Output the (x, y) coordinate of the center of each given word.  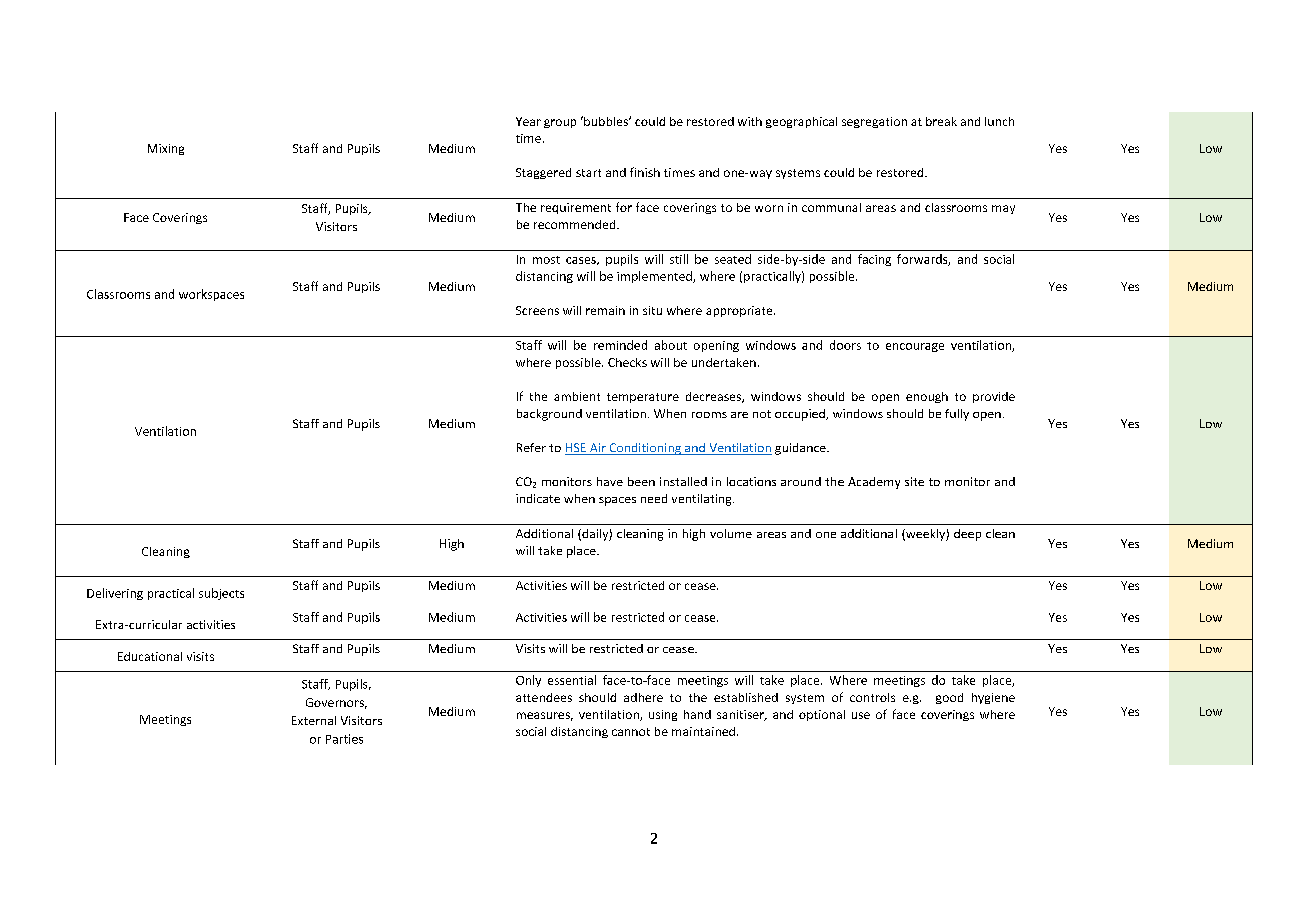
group (560, 123)
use (861, 715)
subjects (221, 594)
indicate (538, 498)
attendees (544, 697)
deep (967, 535)
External (314, 720)
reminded (620, 345)
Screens (537, 310)
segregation (874, 122)
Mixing (166, 149)
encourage (915, 347)
